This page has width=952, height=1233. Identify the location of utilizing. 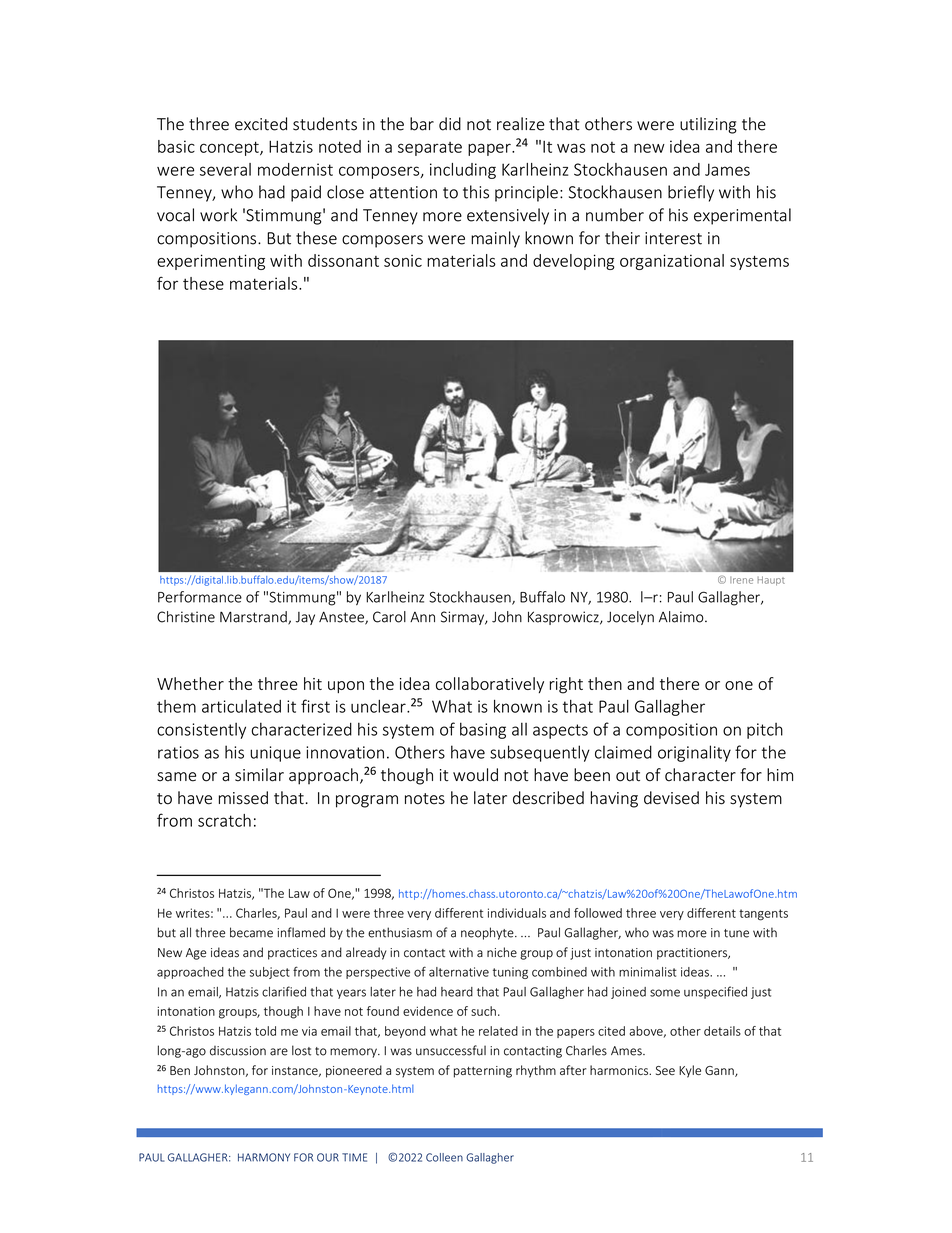
(708, 125).
